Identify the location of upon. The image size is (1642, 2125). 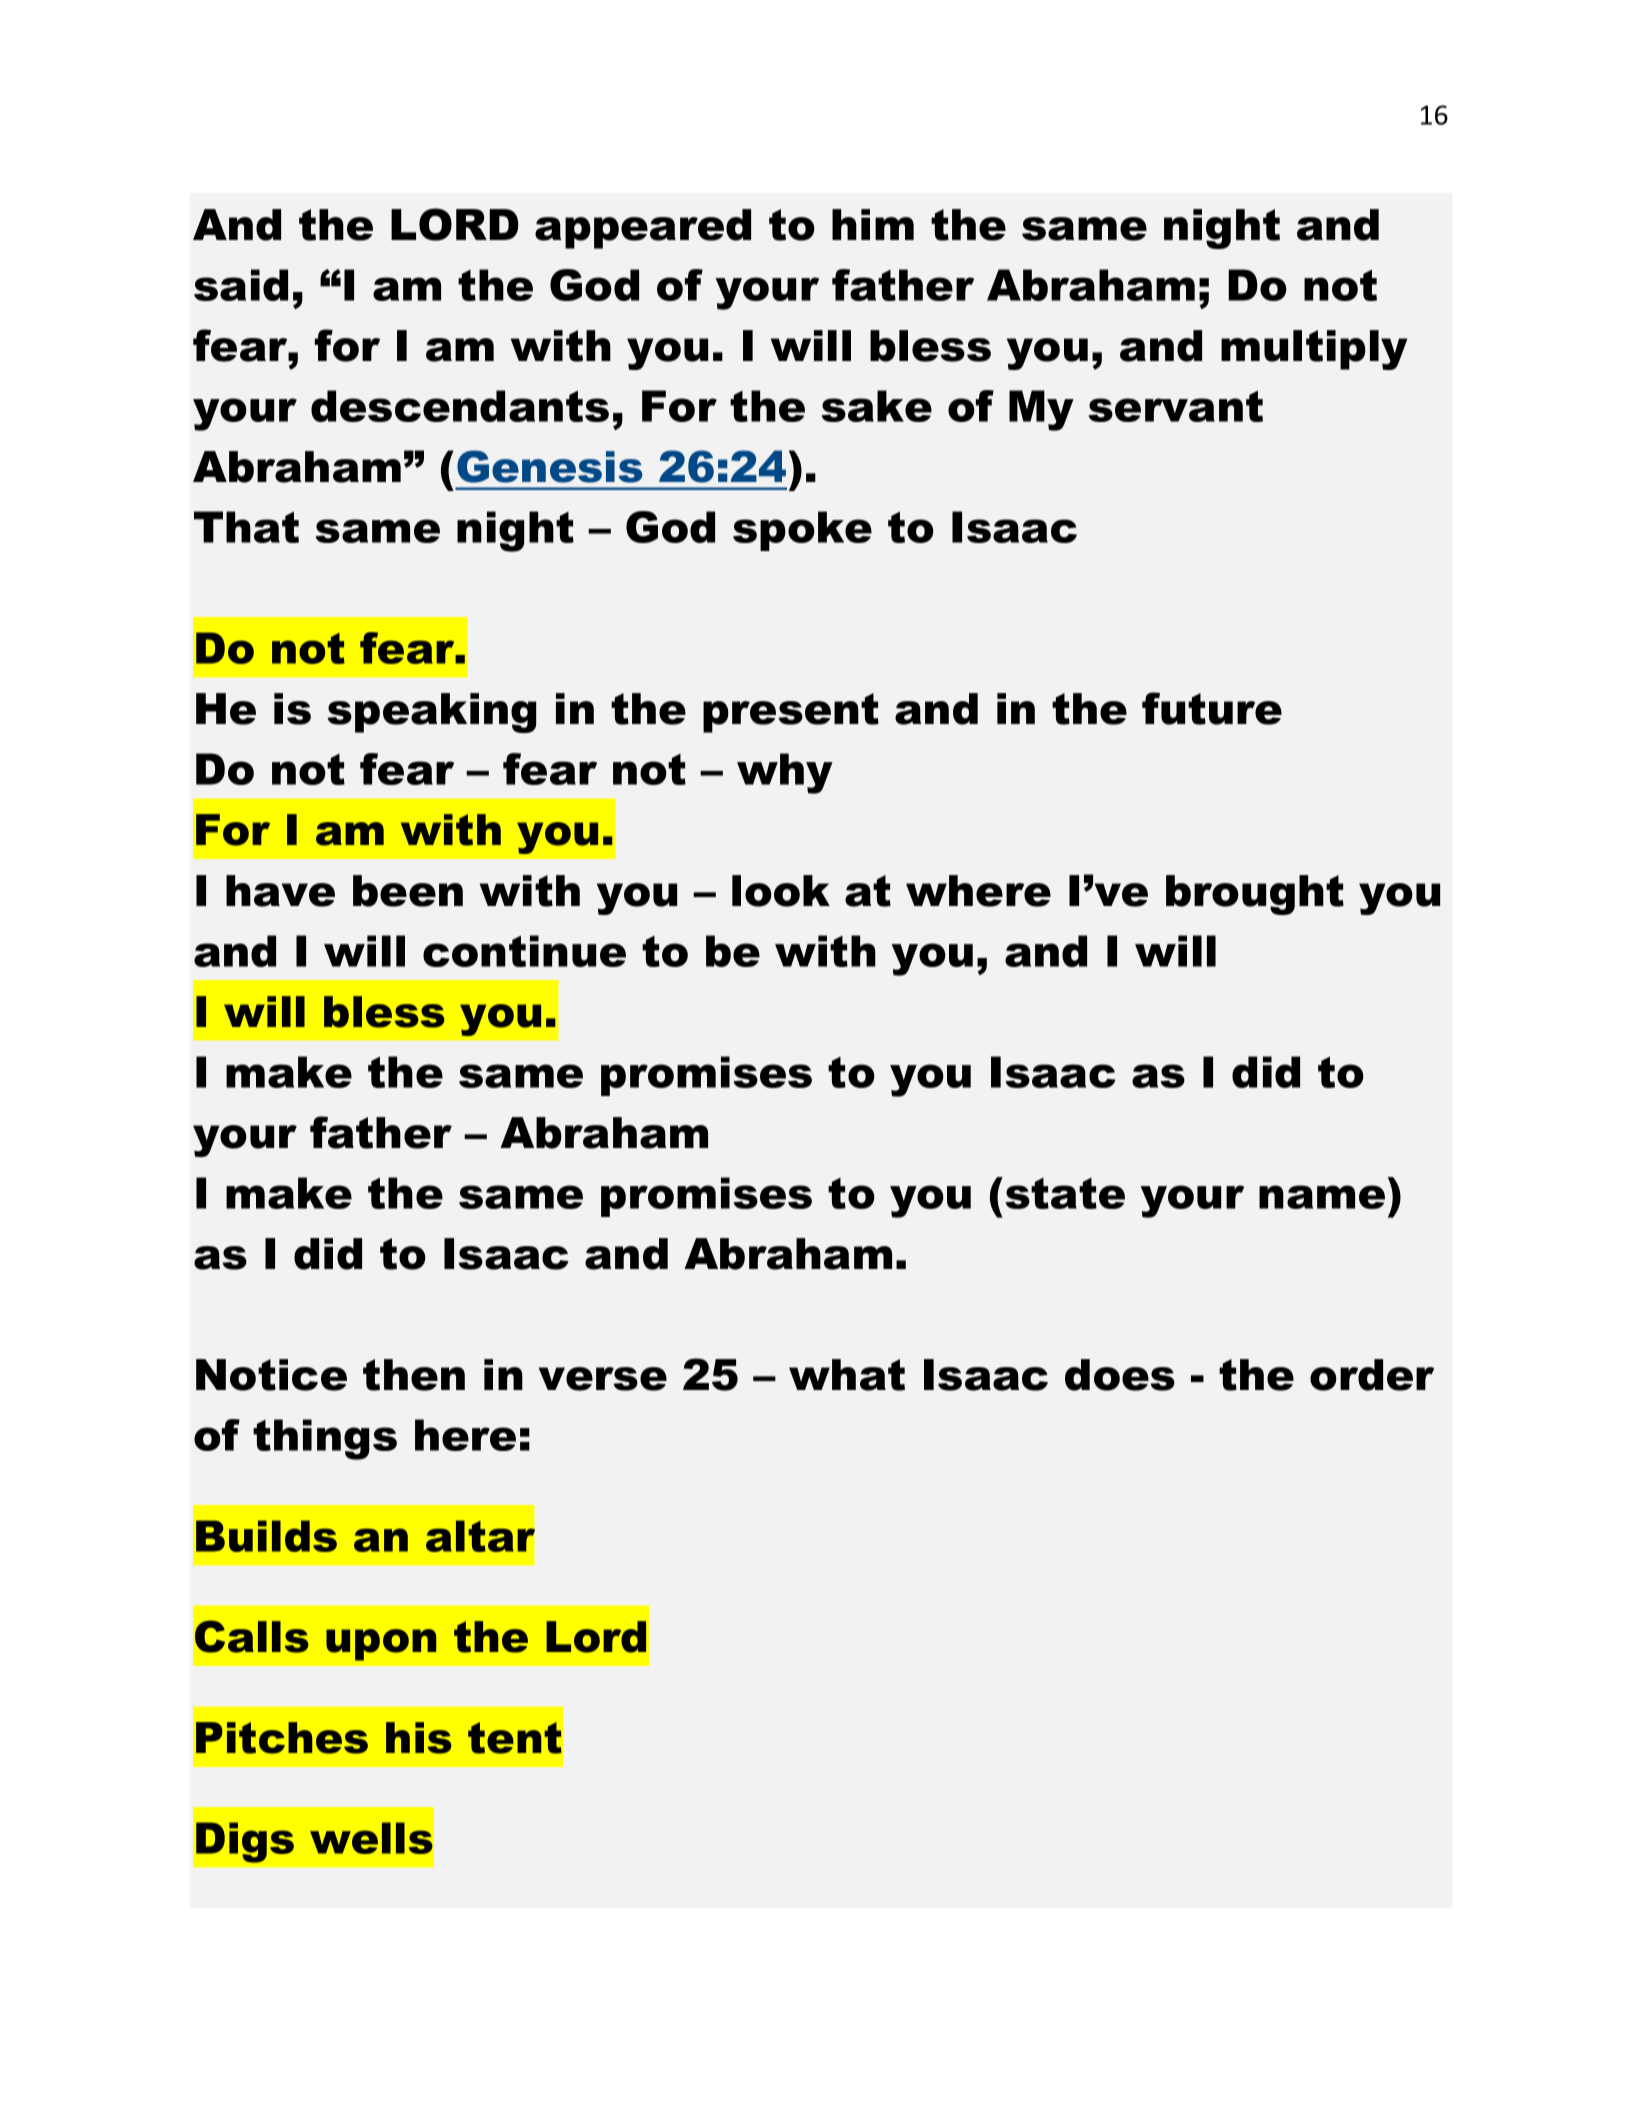
(381, 1645).
